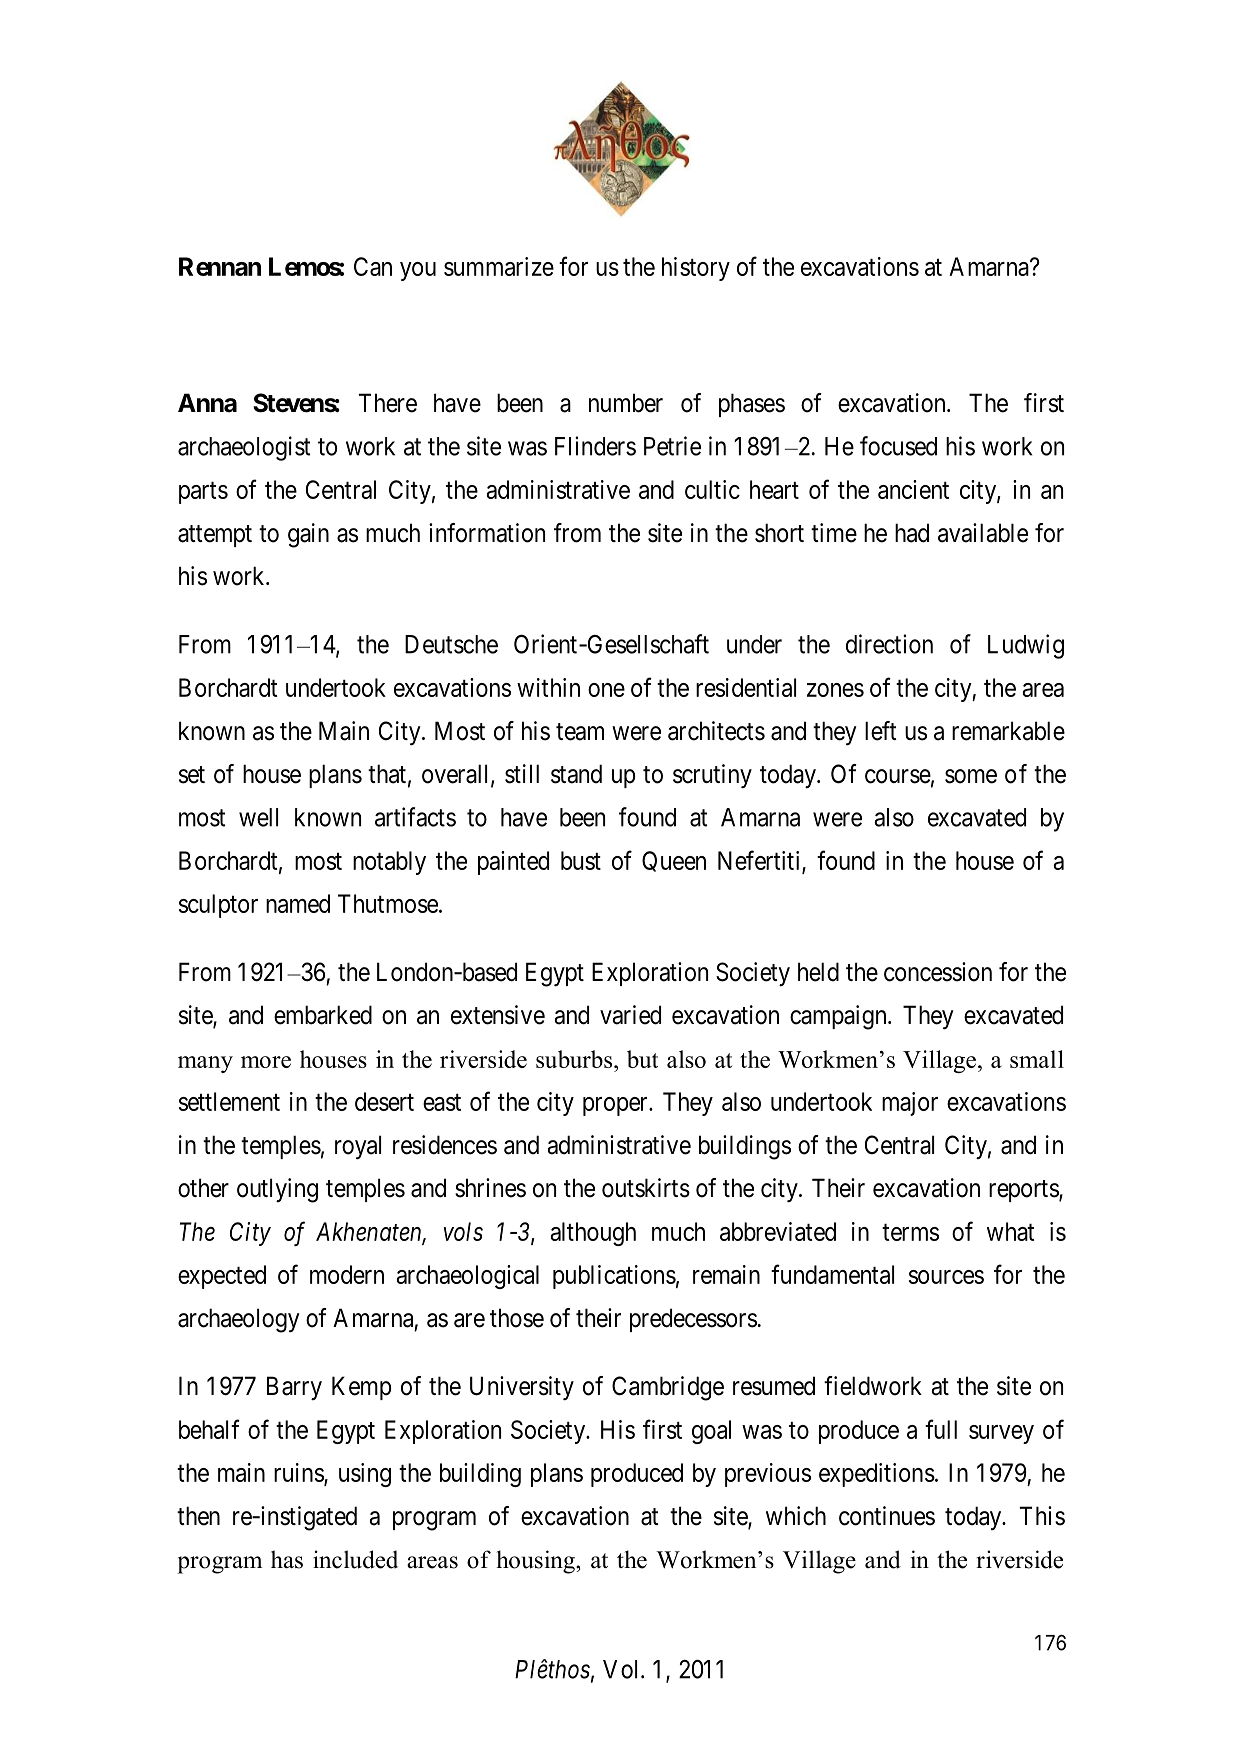  What do you see at coordinates (548, 687) in the screenshot?
I see `within` at bounding box center [548, 687].
